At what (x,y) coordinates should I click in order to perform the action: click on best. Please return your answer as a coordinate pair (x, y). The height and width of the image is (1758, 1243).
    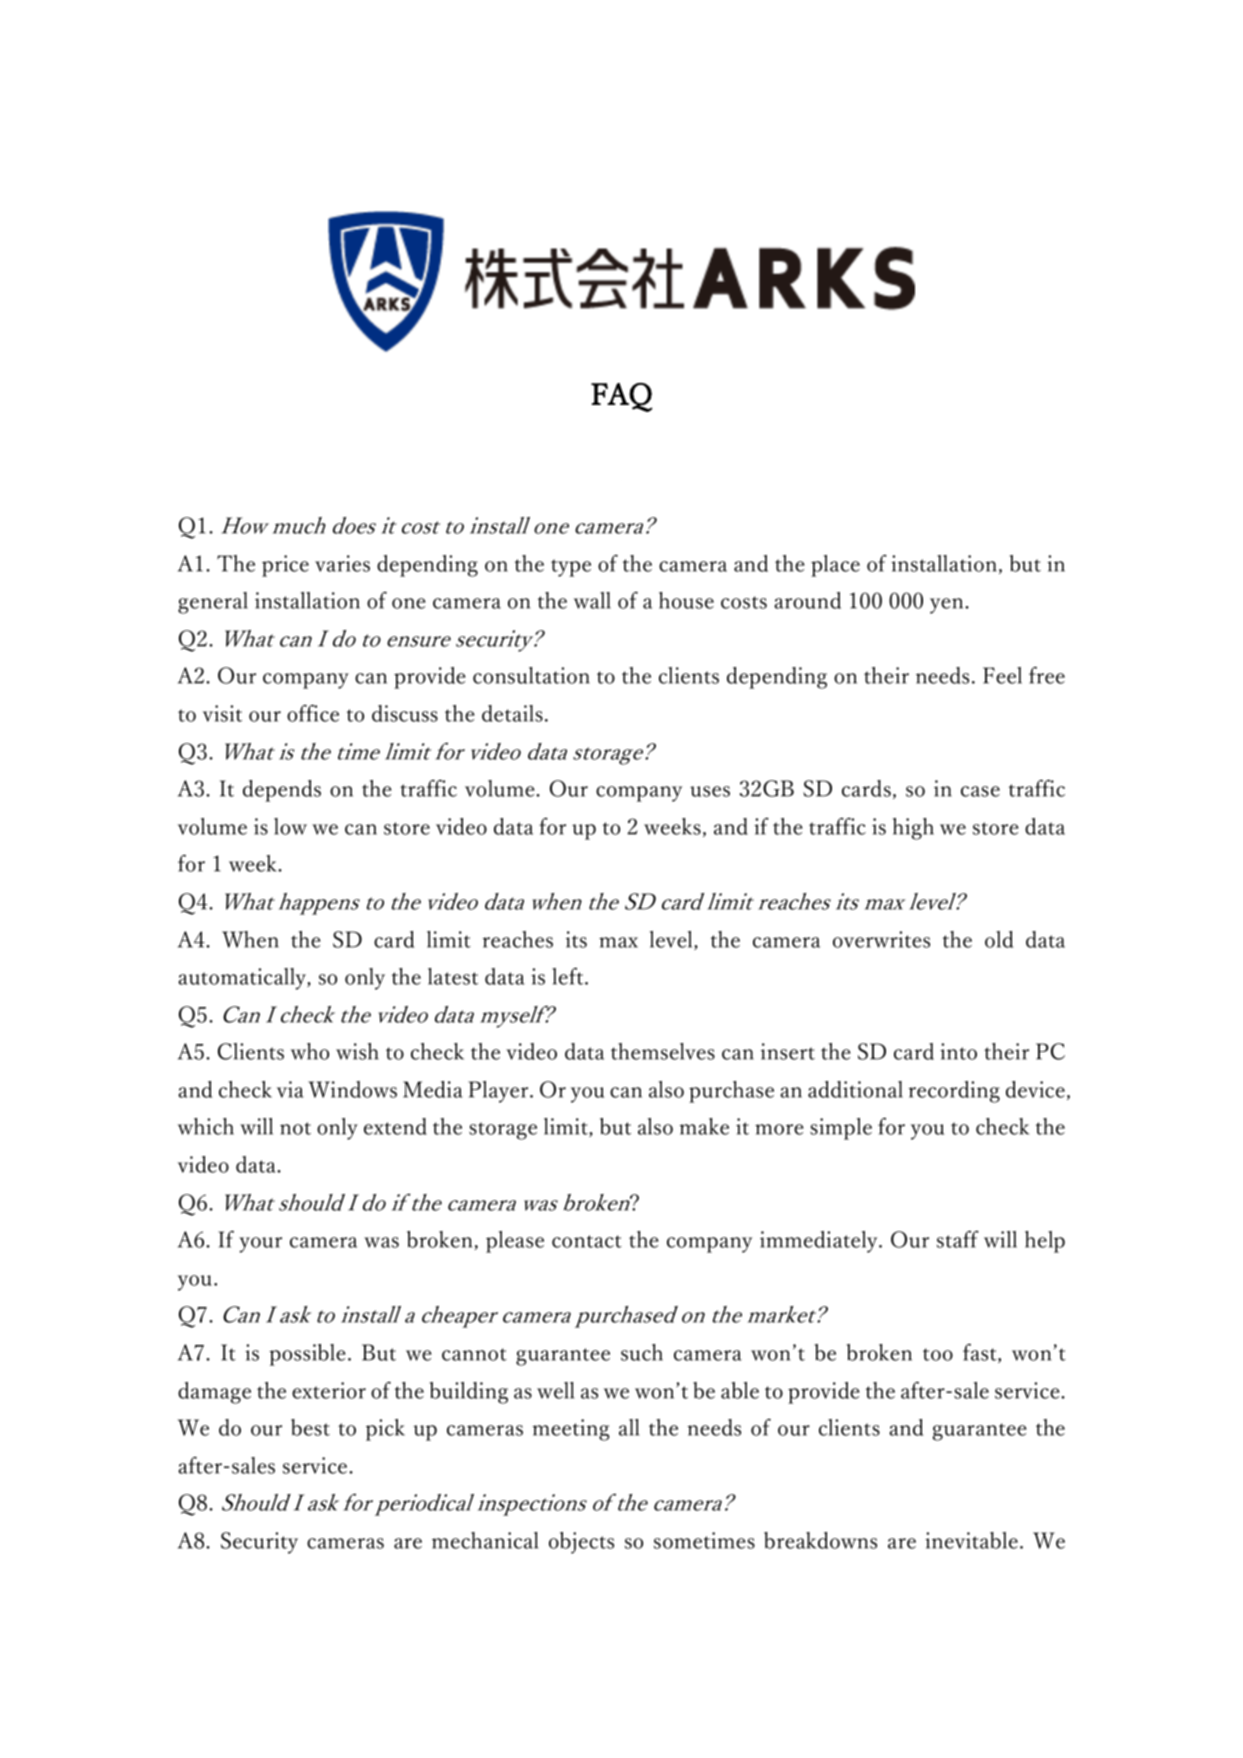
    Looking at the image, I should click on (310, 1427).
